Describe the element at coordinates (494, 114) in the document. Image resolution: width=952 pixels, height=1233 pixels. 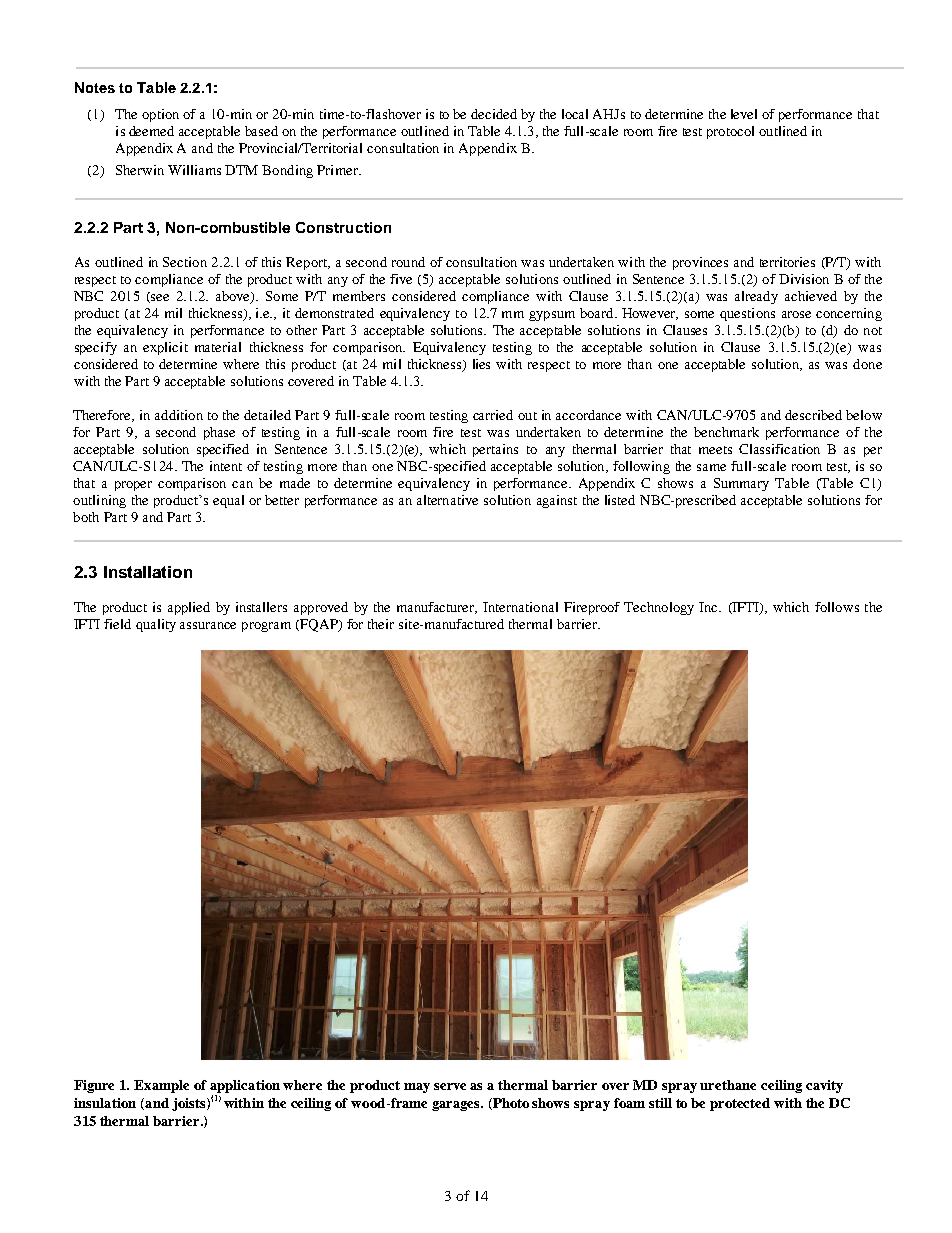
I see `decided` at that location.
